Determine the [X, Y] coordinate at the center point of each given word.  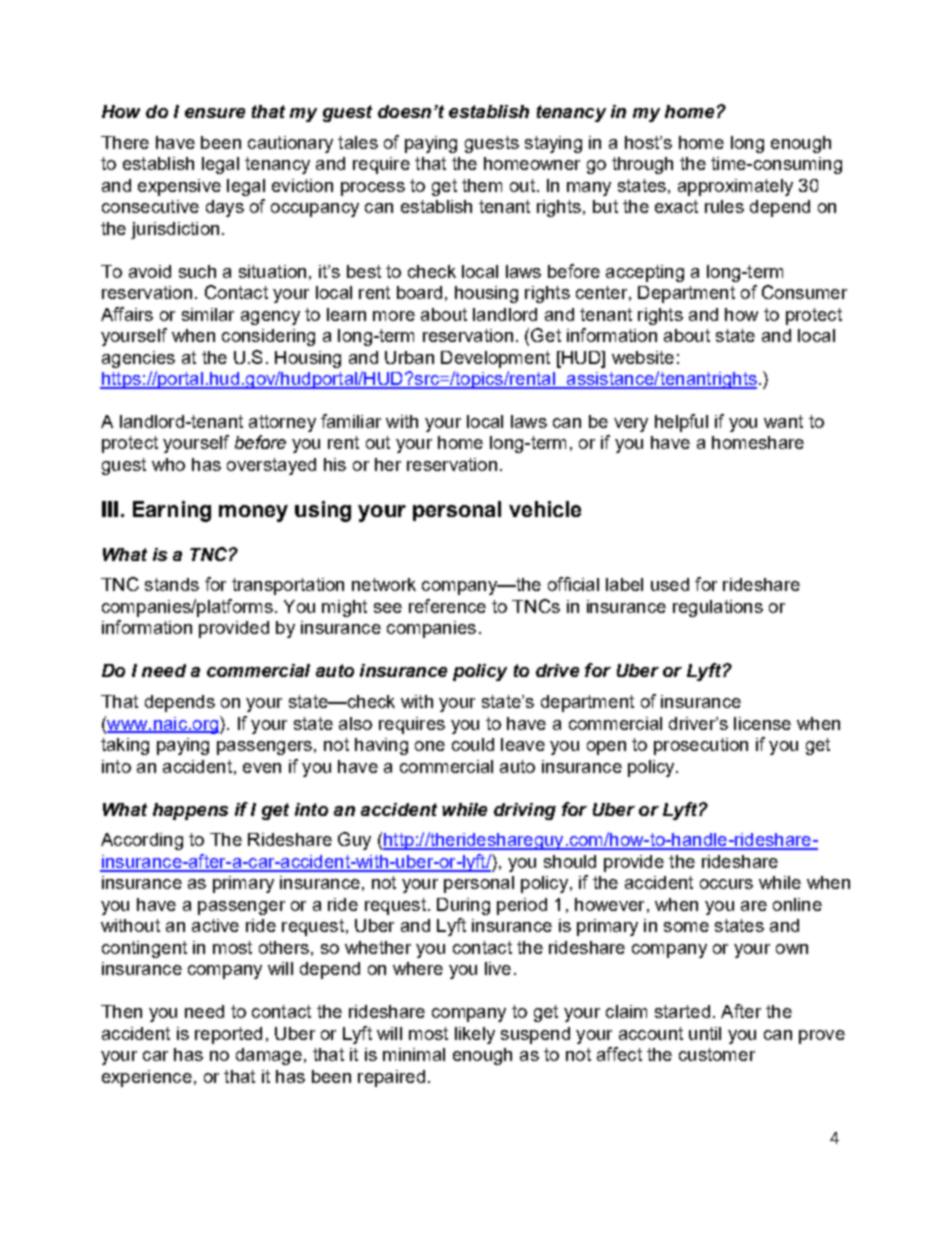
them [482, 185]
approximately [735, 187]
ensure [215, 113]
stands [172, 584]
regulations [718, 608]
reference [447, 606]
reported [228, 1035]
